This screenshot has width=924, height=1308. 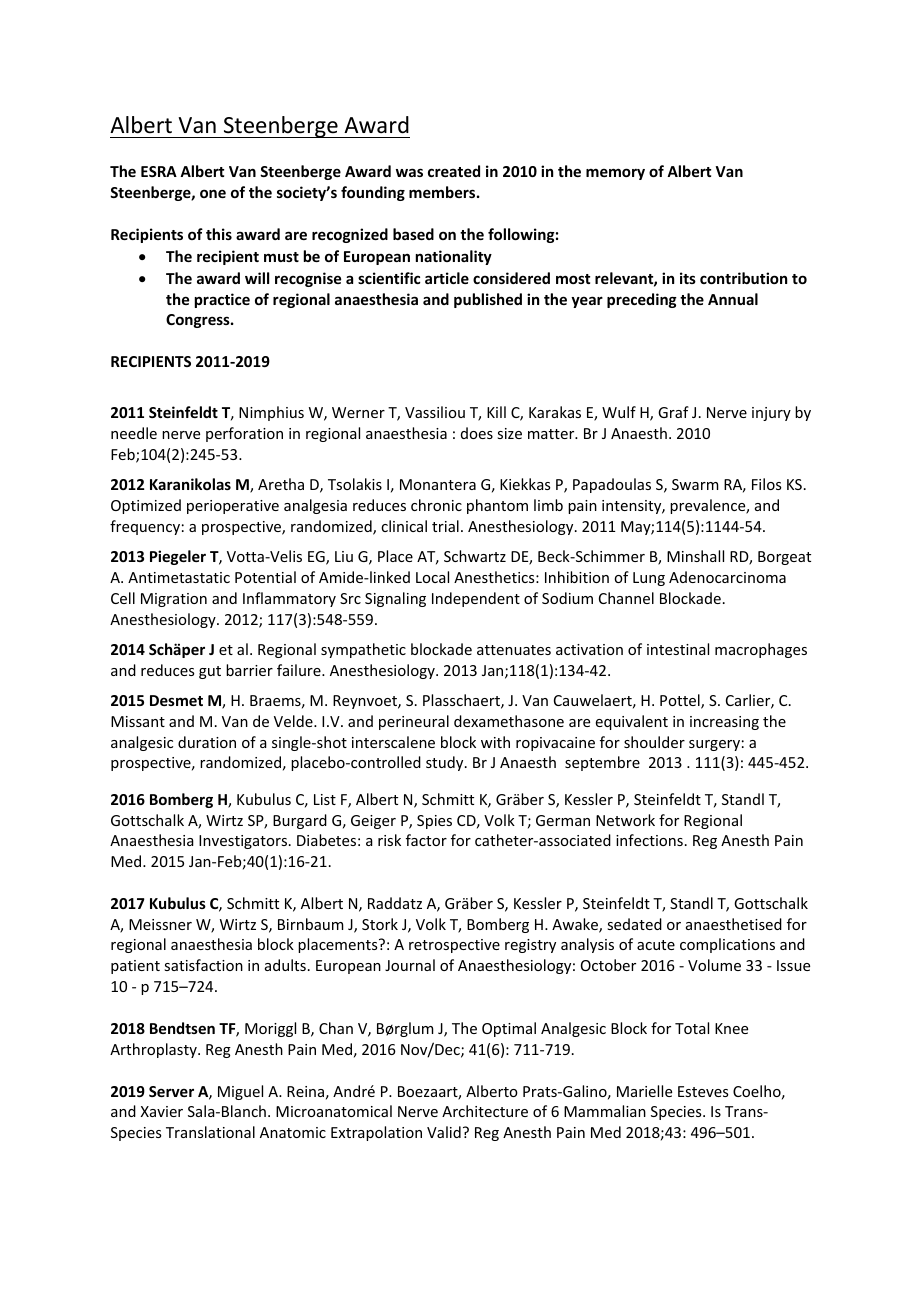 I want to click on Server, so click(x=171, y=1091).
